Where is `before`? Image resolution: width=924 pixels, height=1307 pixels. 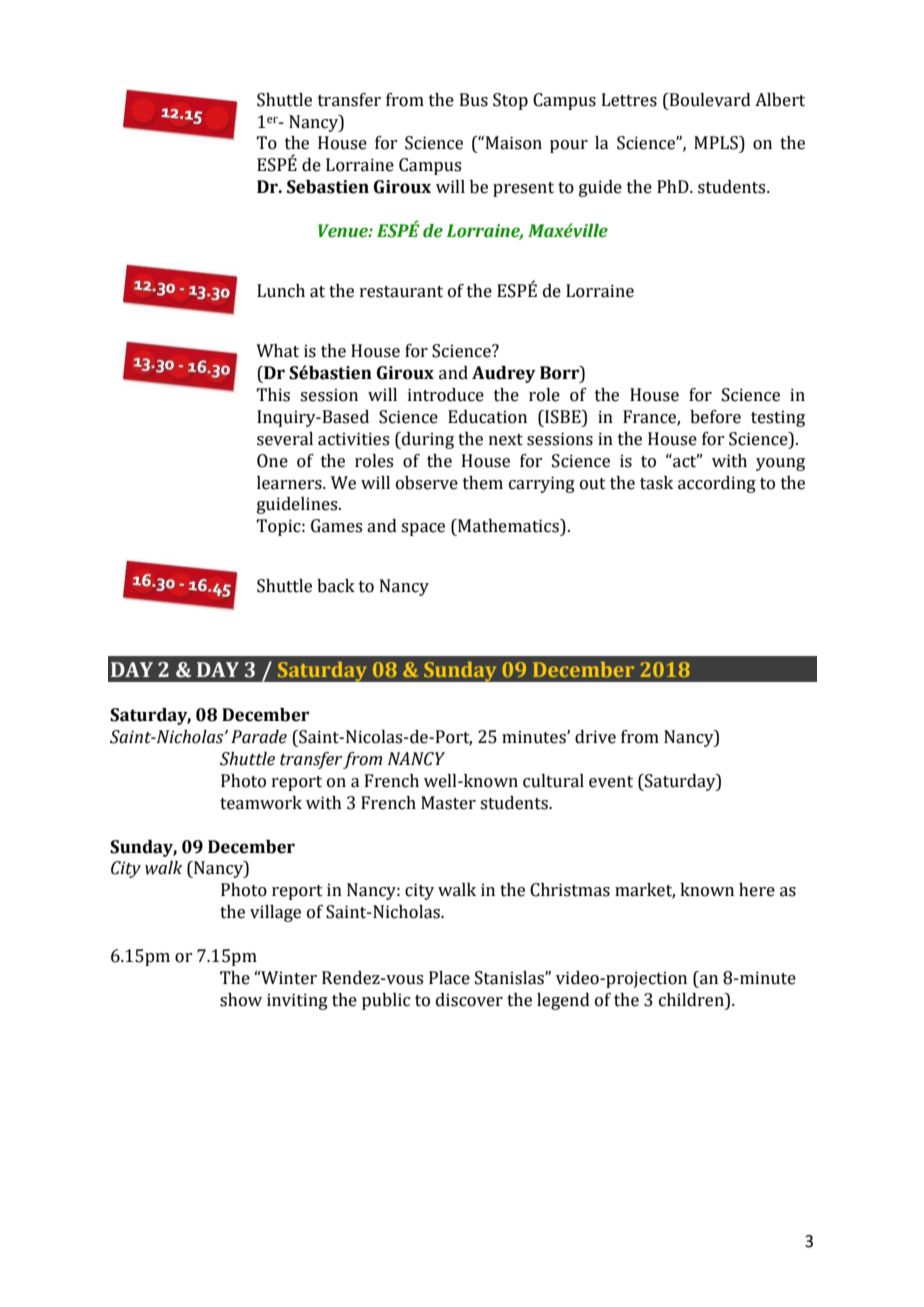
before is located at coordinates (715, 417).
